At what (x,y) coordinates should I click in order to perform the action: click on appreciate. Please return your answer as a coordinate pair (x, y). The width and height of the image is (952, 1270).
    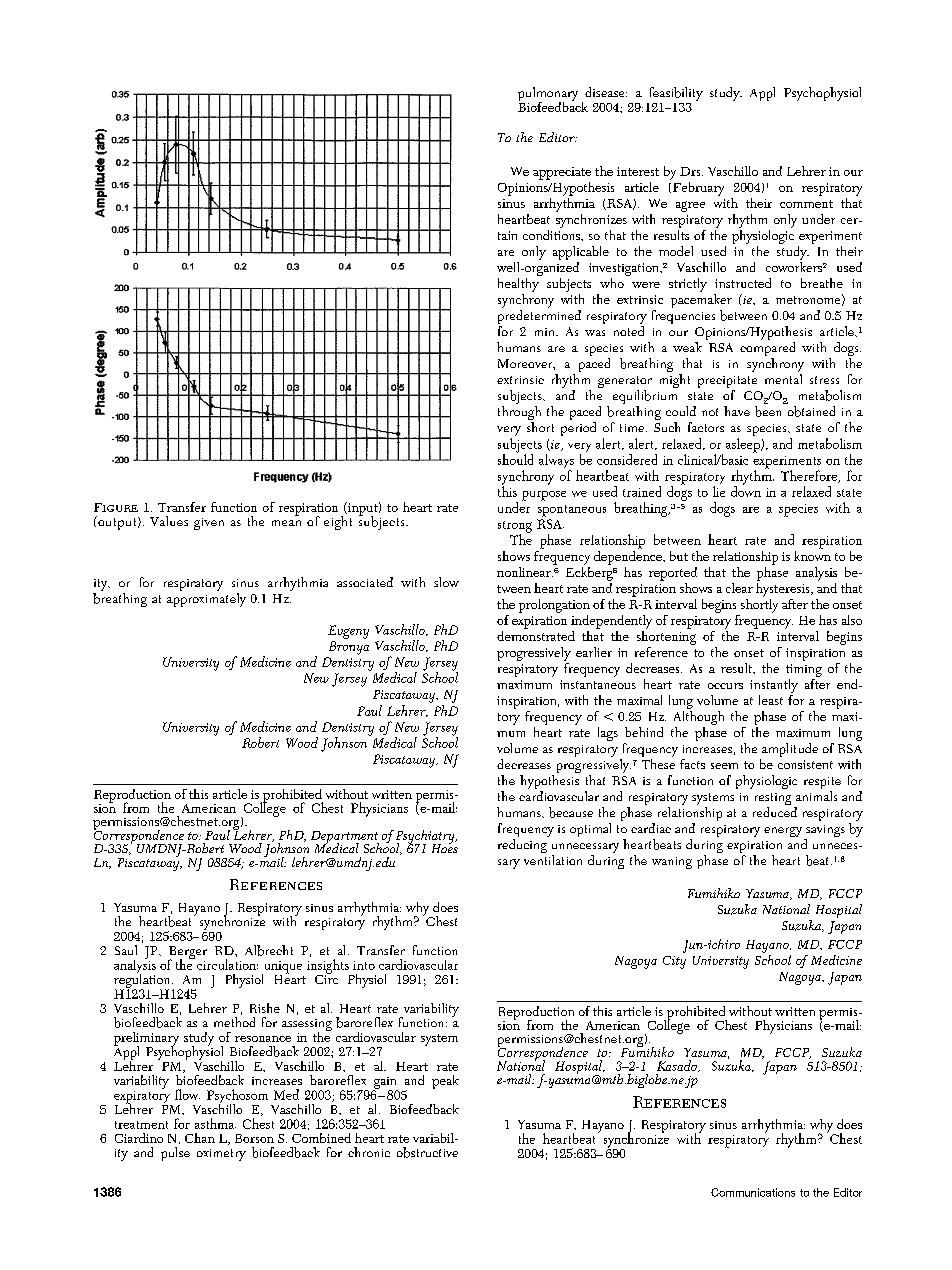
    Looking at the image, I should click on (562, 173).
